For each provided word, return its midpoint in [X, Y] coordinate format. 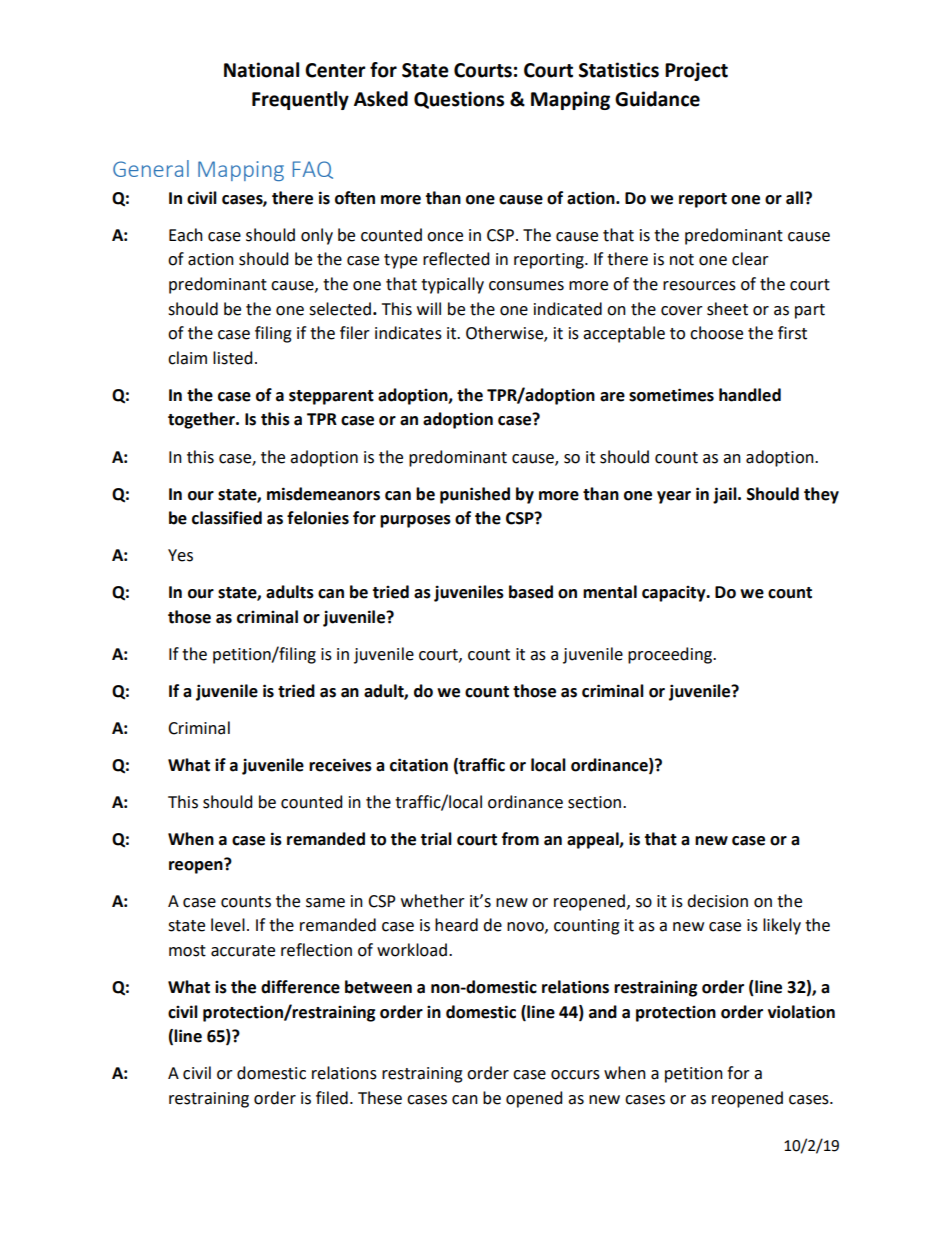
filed [332, 1098]
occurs [575, 1075]
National [261, 70]
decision [717, 901]
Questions [459, 100]
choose [716, 333]
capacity [675, 594]
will [429, 308]
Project [696, 71]
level [228, 925]
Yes [180, 555]
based [531, 592]
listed [232, 358]
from [520, 839]
